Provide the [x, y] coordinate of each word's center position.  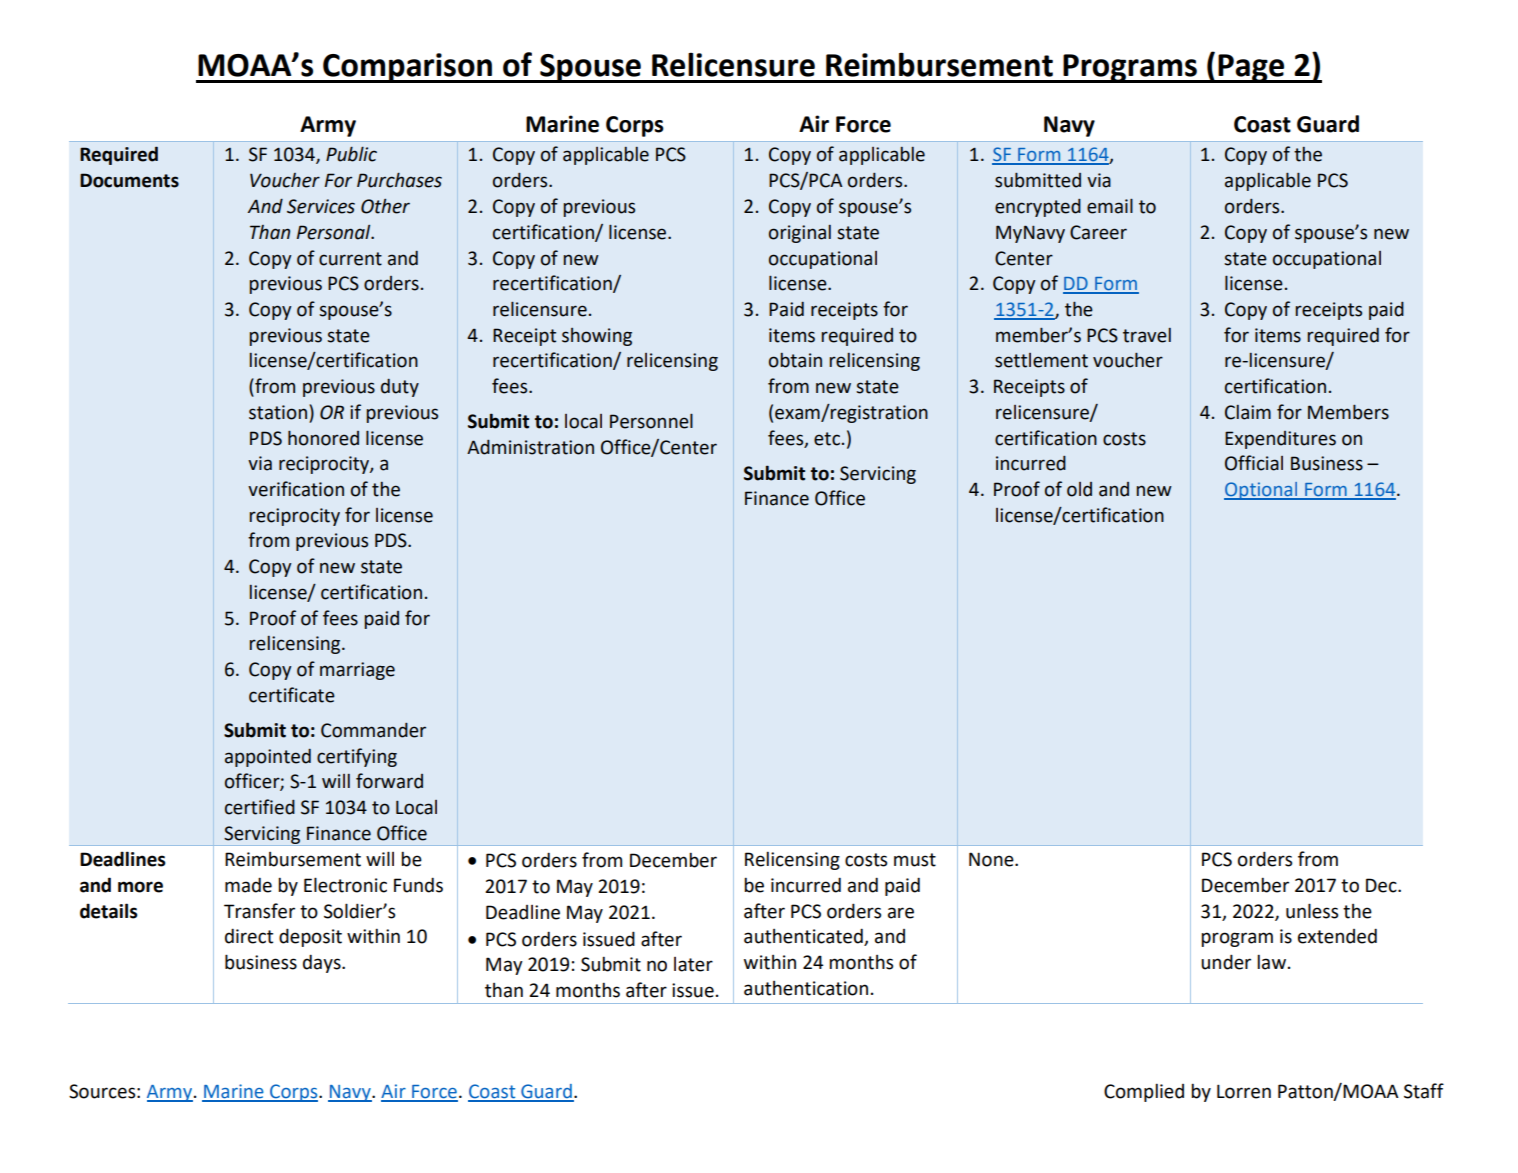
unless [1312, 911]
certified [260, 807]
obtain [795, 360]
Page [1251, 68]
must [915, 860]
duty [400, 388]
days [323, 963]
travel [1147, 335]
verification [296, 489]
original [800, 234]
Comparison [408, 68]
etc [827, 439]
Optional [1261, 491]
